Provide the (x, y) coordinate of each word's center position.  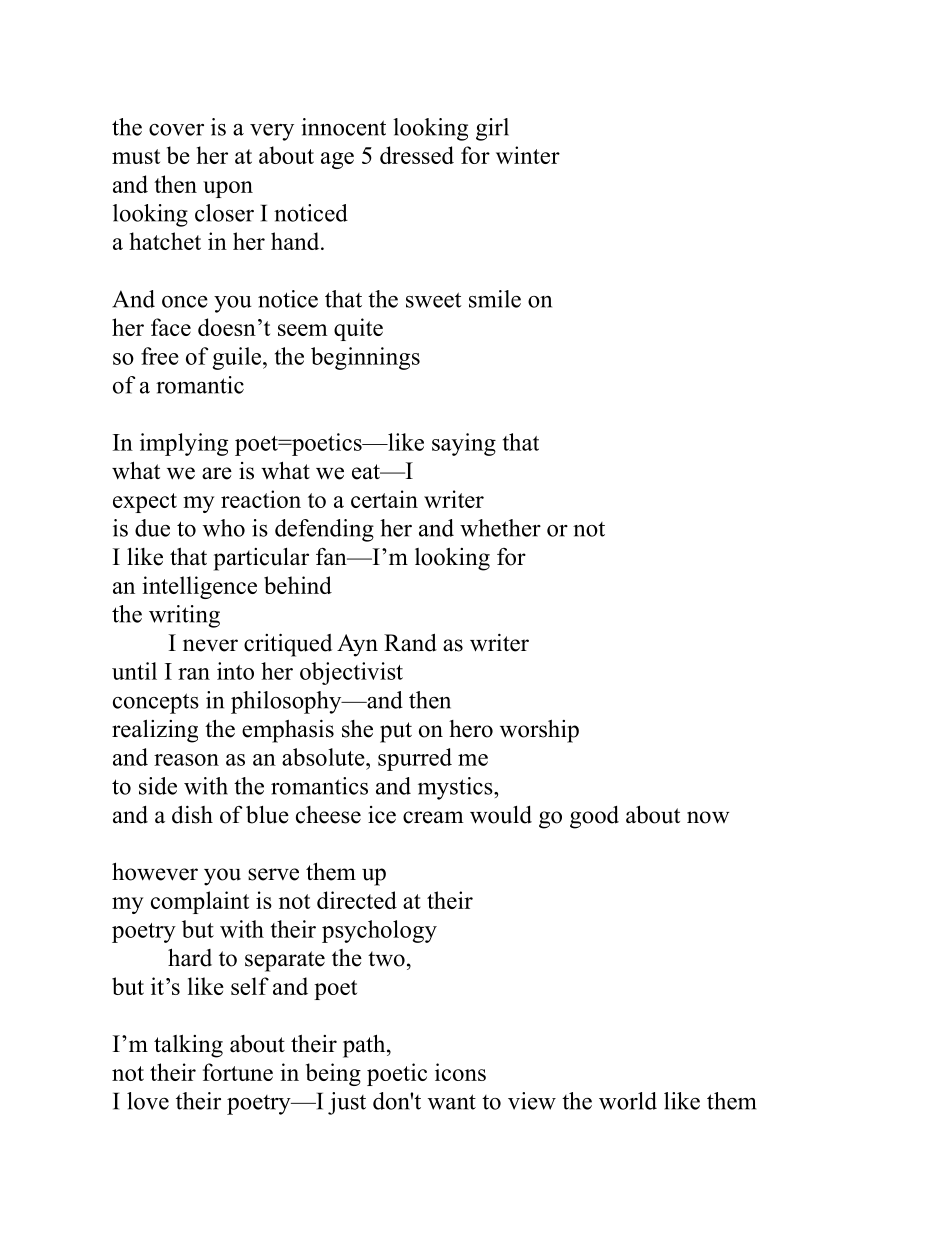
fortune (238, 1072)
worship (539, 731)
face (171, 327)
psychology (379, 931)
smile (495, 299)
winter (528, 155)
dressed (417, 155)
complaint (200, 902)
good (594, 817)
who (224, 528)
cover (176, 130)
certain (384, 499)
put (396, 732)
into (235, 671)
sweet (434, 300)
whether (500, 528)
